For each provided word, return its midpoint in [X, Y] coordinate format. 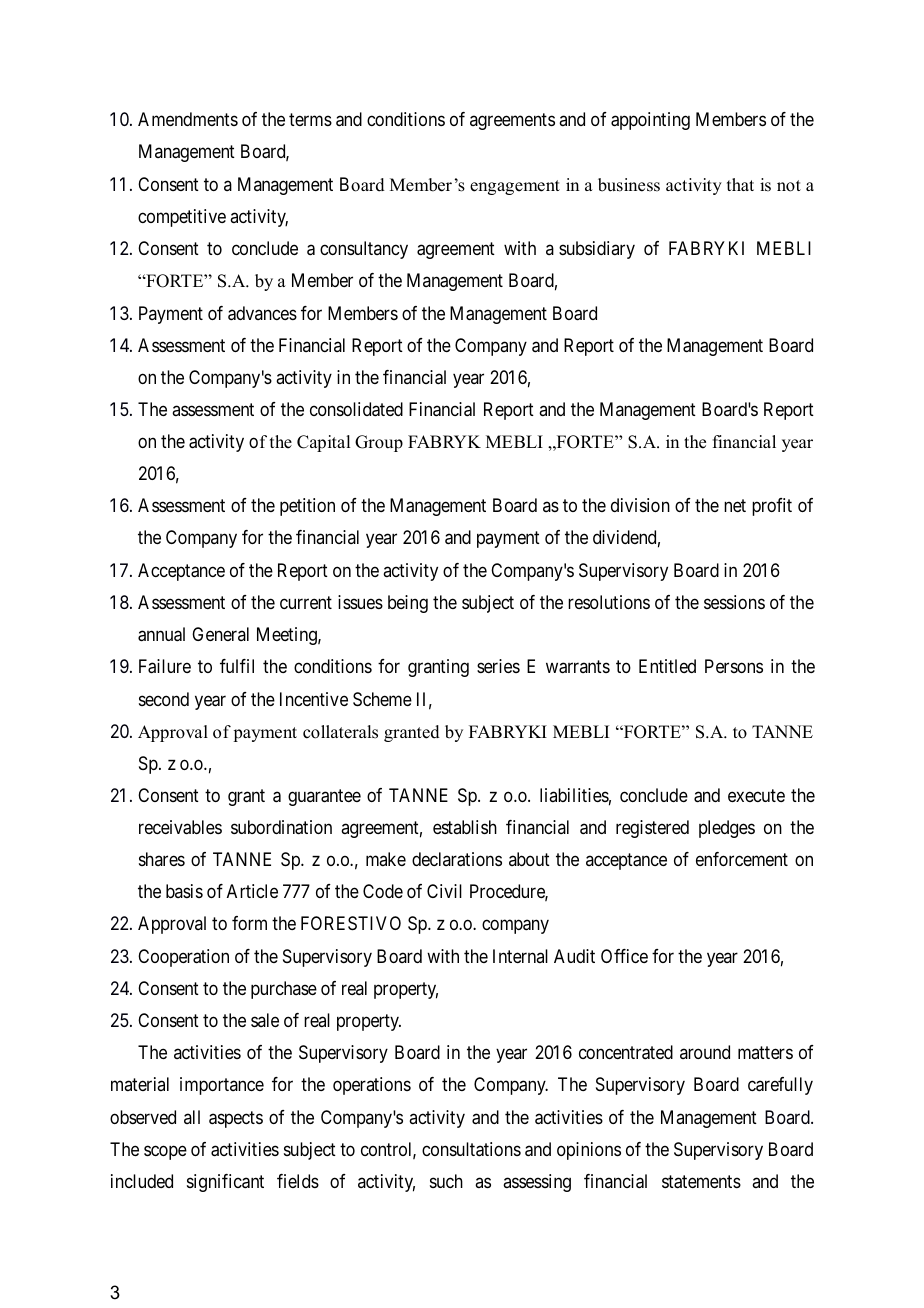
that [740, 184]
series [498, 666]
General [220, 634]
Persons [734, 666]
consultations [471, 1149]
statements [701, 1182]
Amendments [188, 119]
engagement [515, 187]
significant [225, 1183]
